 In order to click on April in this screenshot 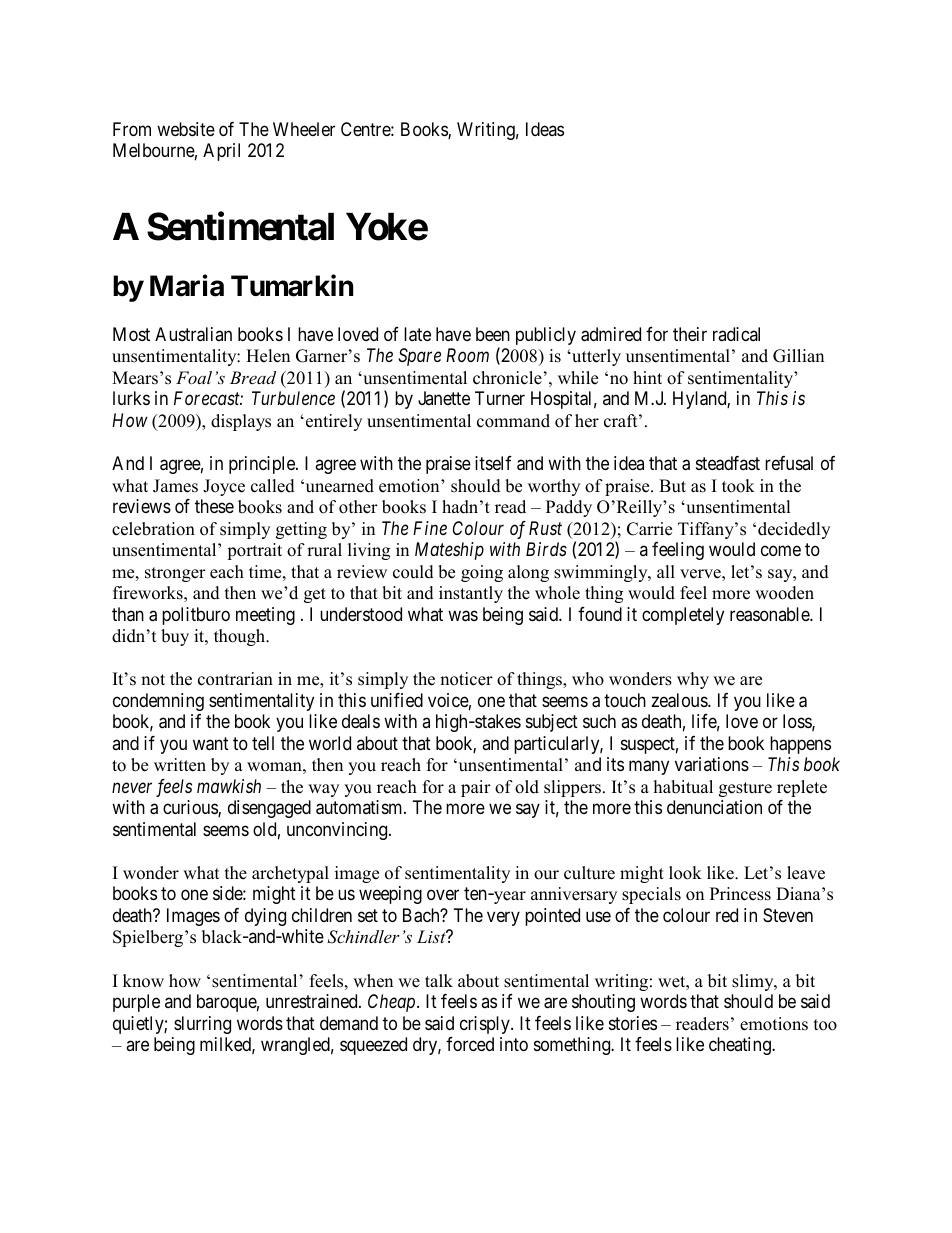, I will do `click(221, 152)`.
